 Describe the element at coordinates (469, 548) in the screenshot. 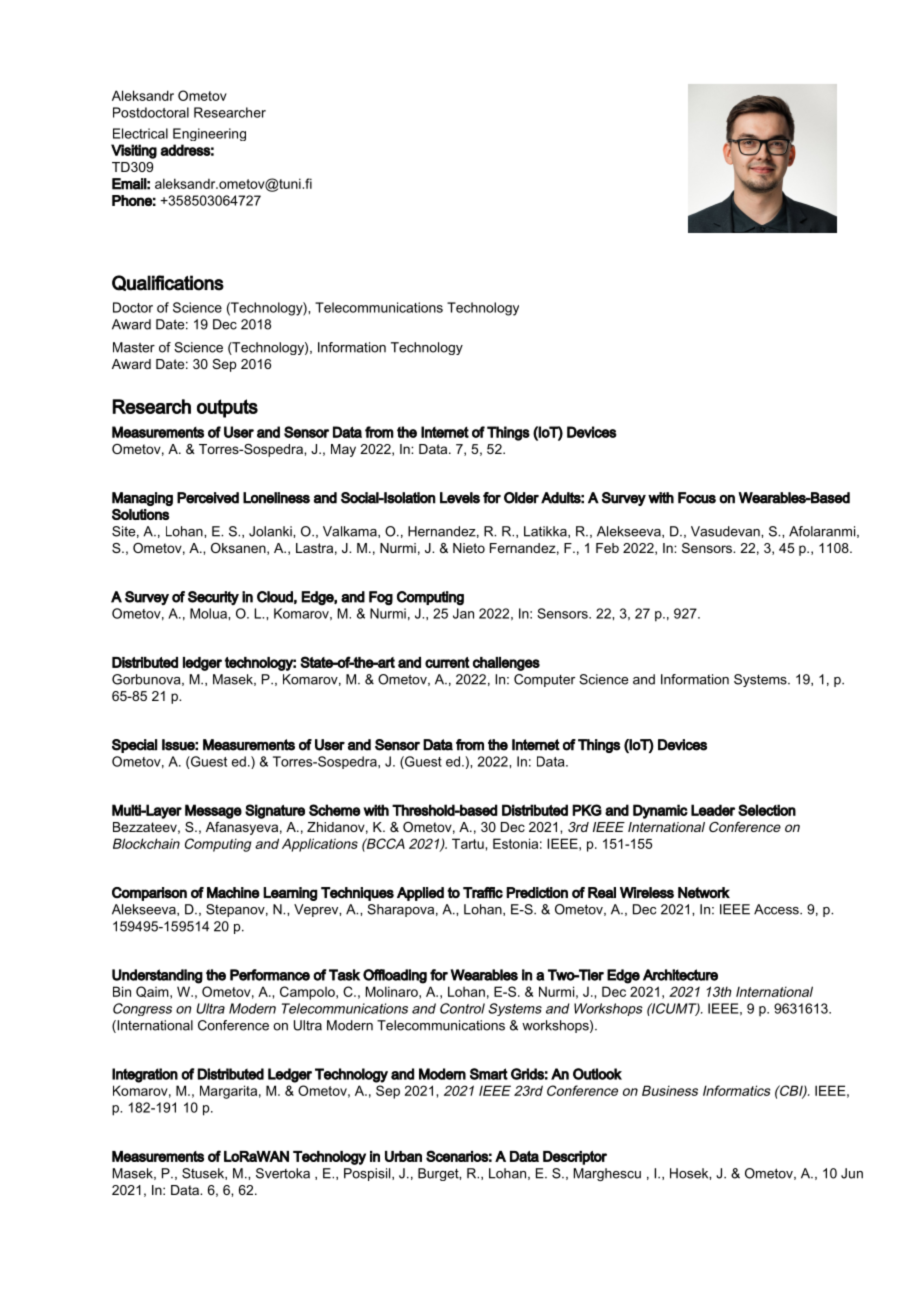

I see `Nieto` at that location.
